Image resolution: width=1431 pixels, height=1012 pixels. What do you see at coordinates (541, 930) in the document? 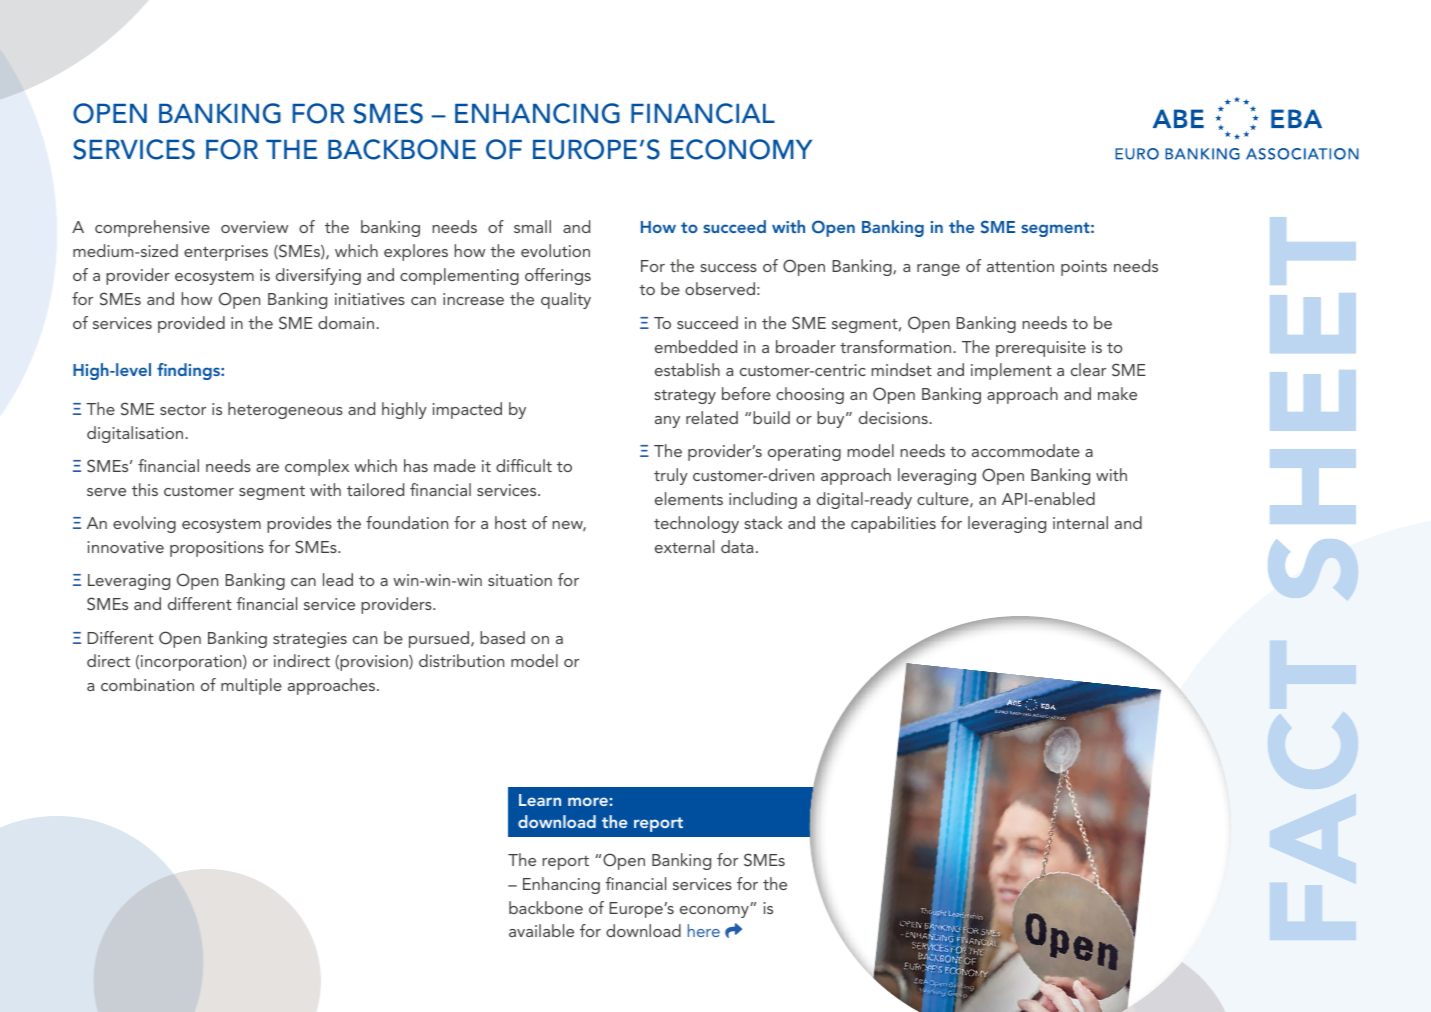
I see `available` at bounding box center [541, 930].
